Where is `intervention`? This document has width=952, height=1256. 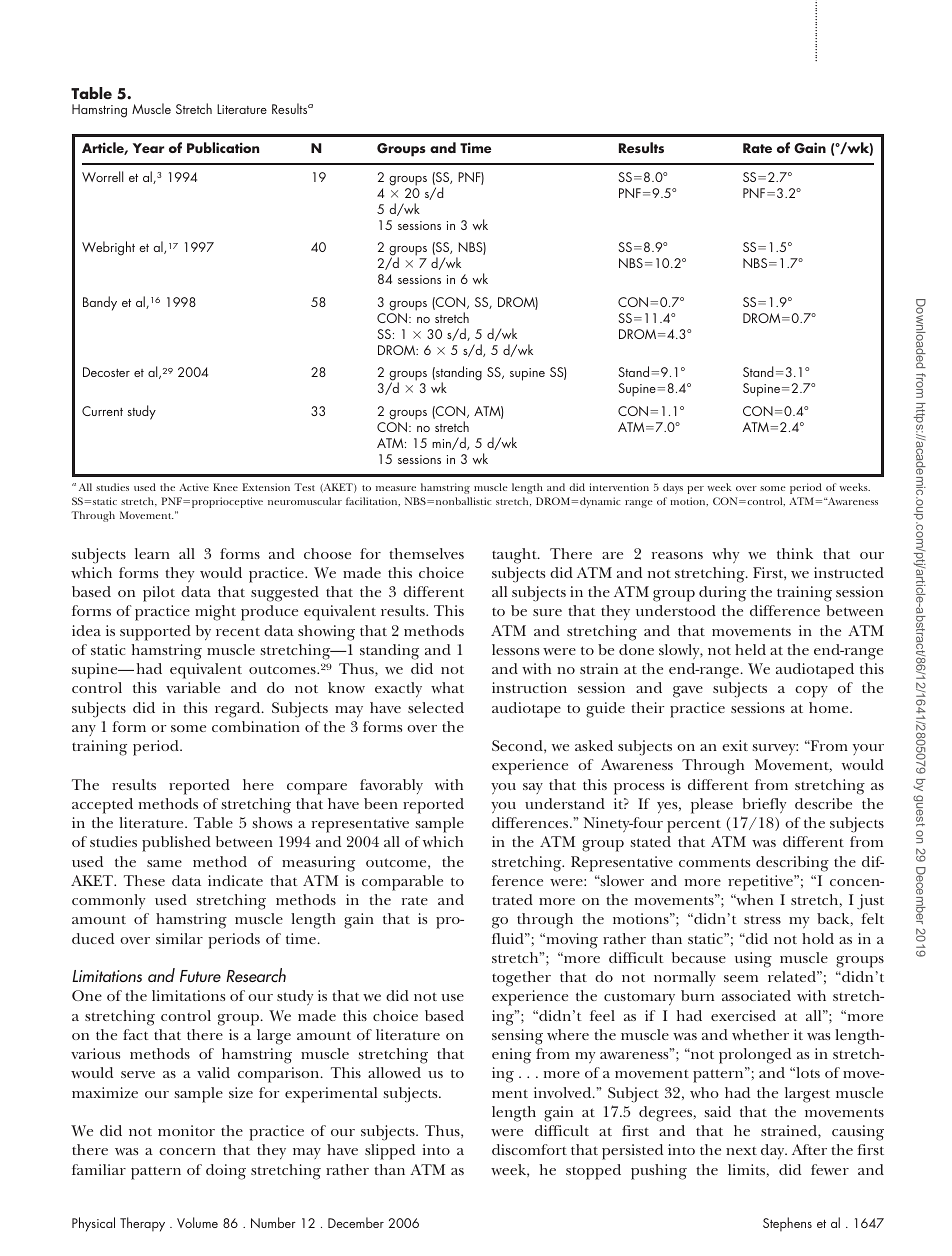
intervention is located at coordinates (619, 487).
